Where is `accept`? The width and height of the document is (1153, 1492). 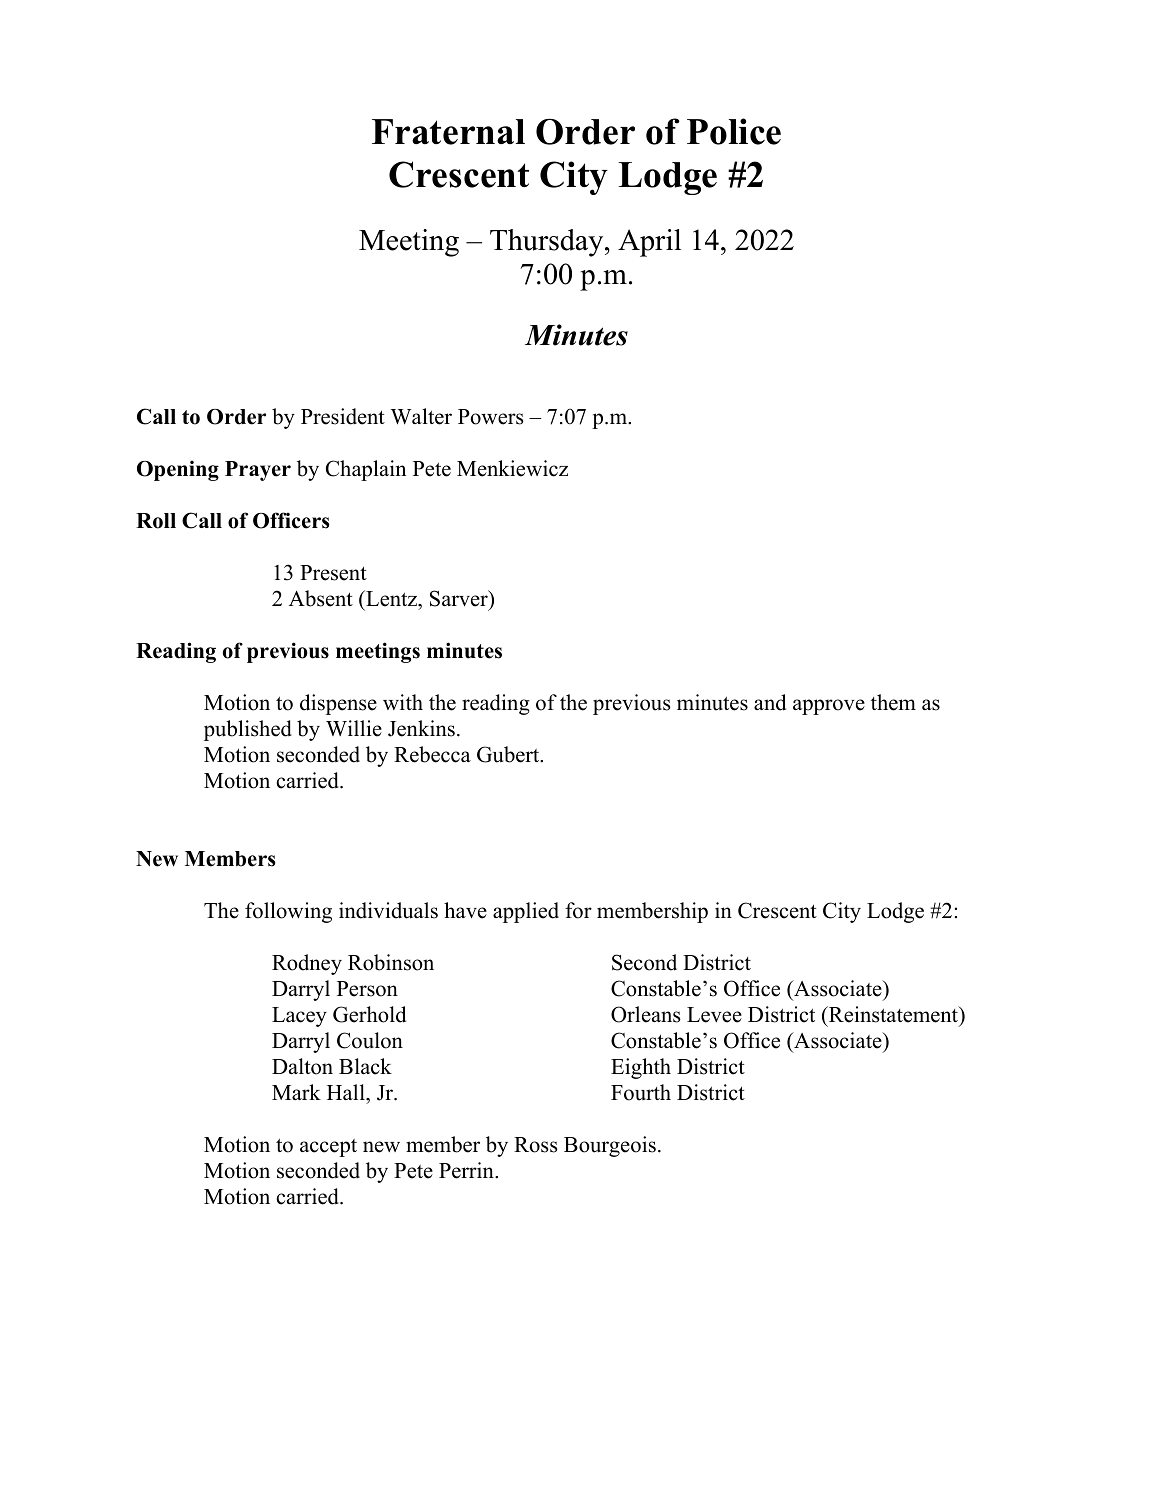
accept is located at coordinates (328, 1148).
